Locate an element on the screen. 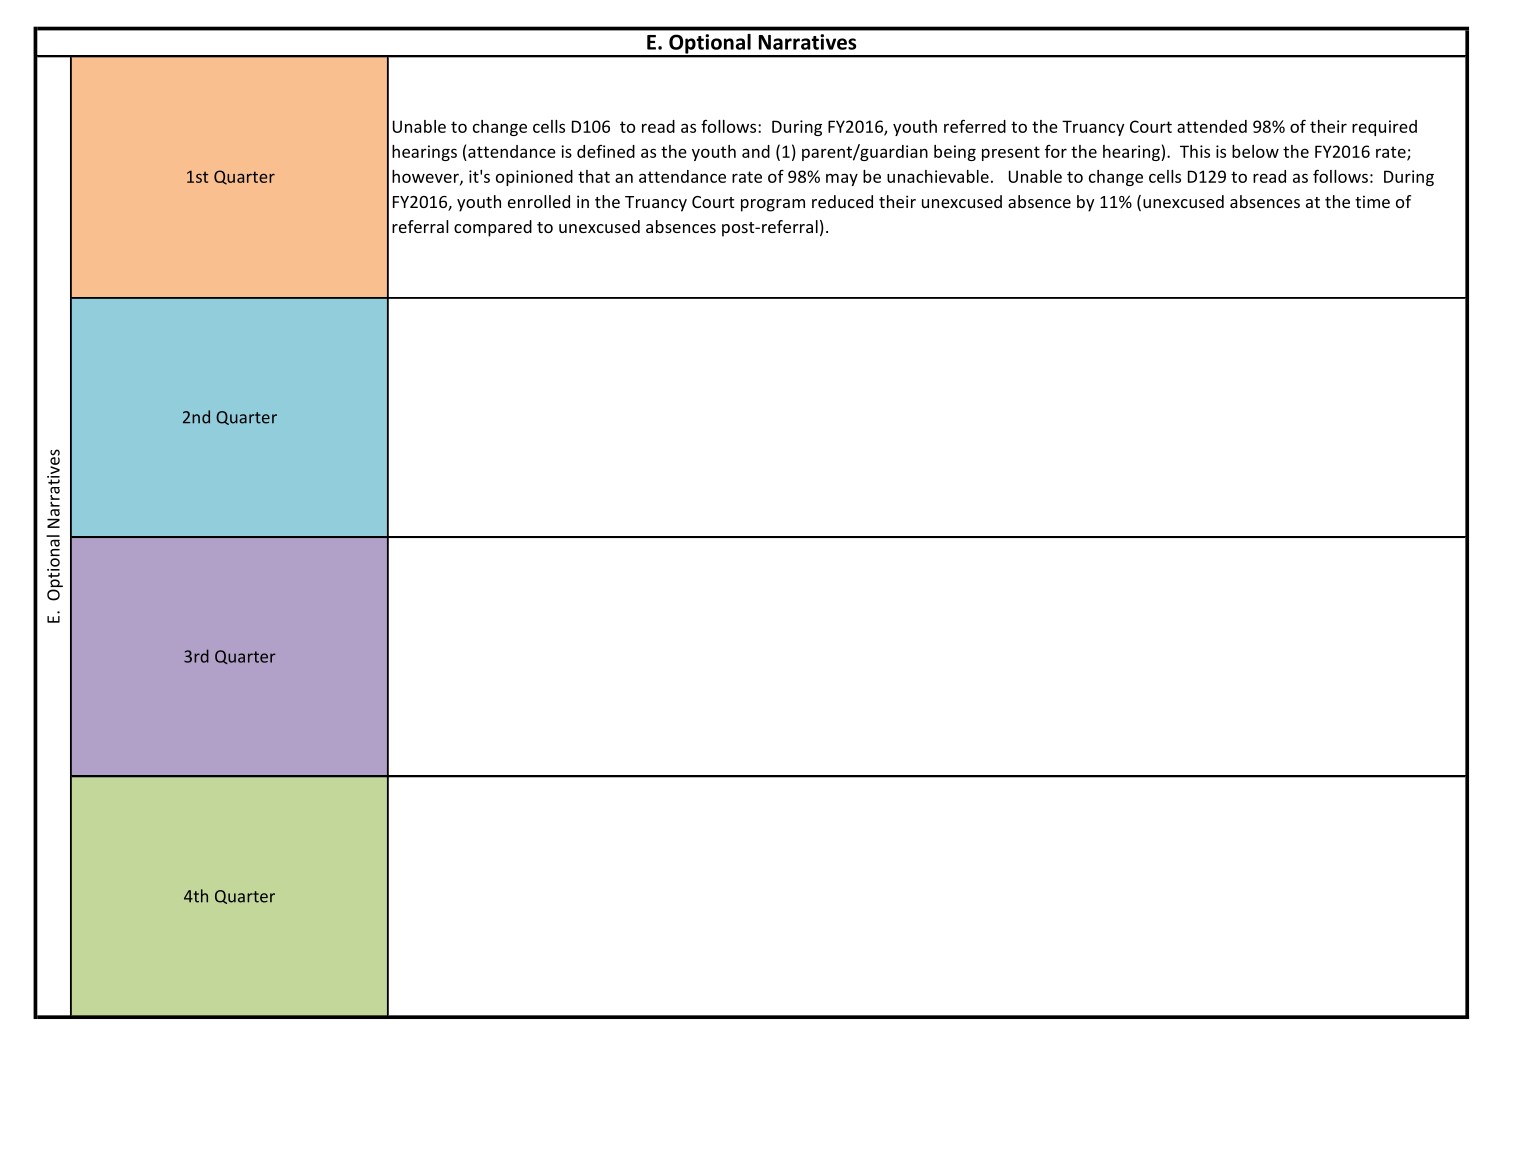 Image resolution: width=1519 pixels, height=1174 pixels. that is located at coordinates (594, 176).
